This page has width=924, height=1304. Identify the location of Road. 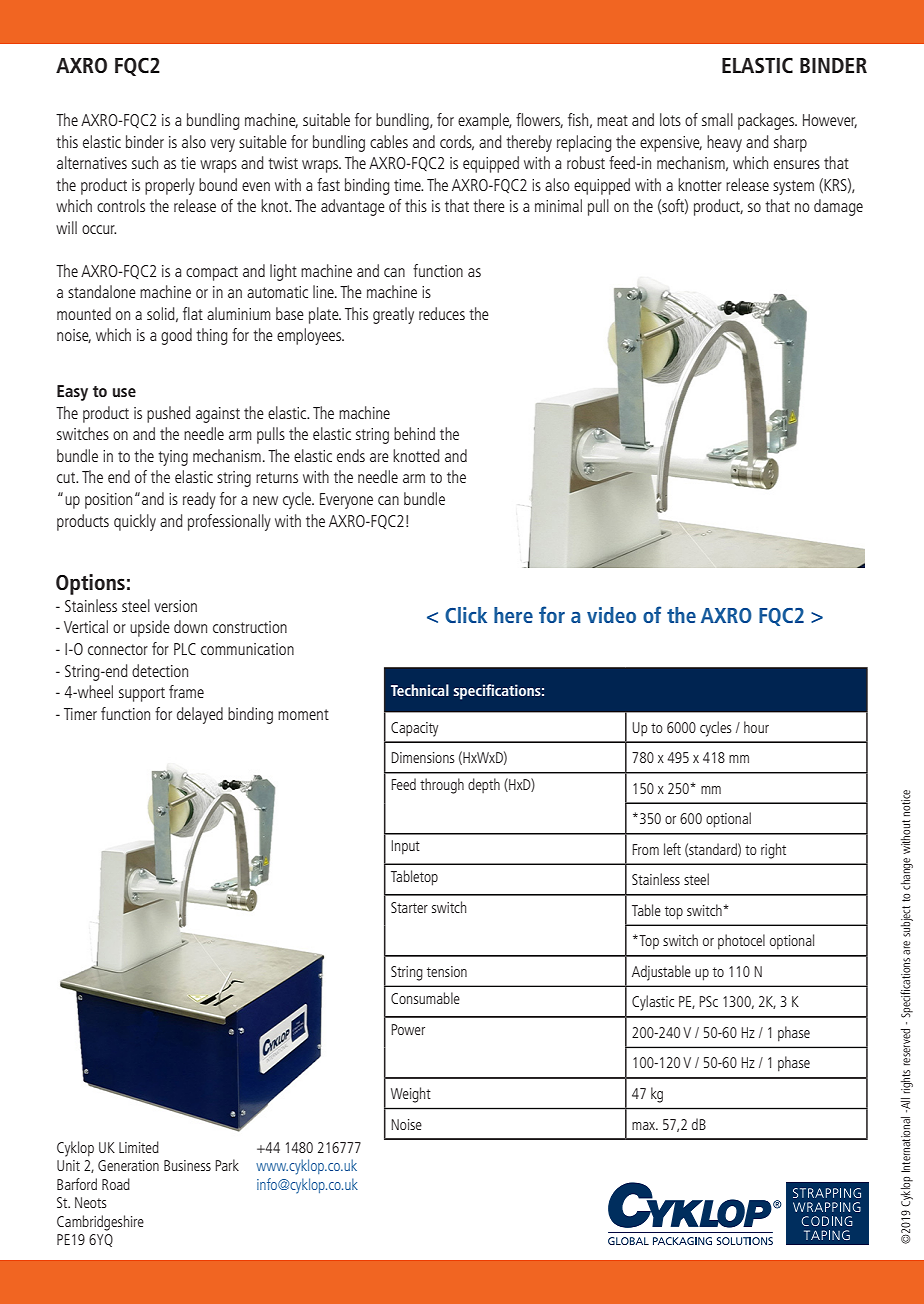
(116, 1184).
